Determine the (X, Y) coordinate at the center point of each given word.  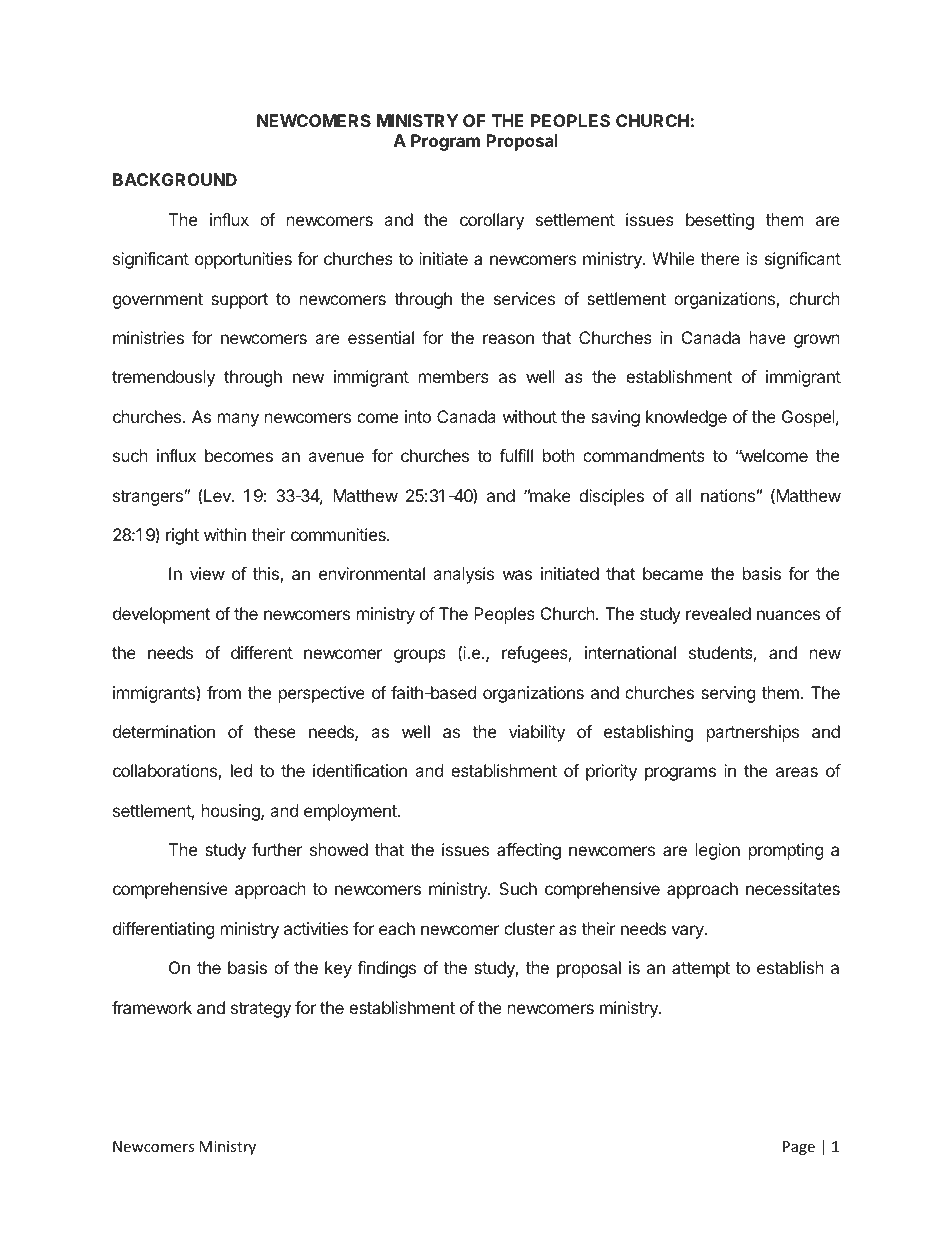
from (224, 692)
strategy (261, 1010)
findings (386, 969)
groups (420, 656)
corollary (492, 221)
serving (728, 694)
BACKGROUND (175, 179)
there (720, 258)
